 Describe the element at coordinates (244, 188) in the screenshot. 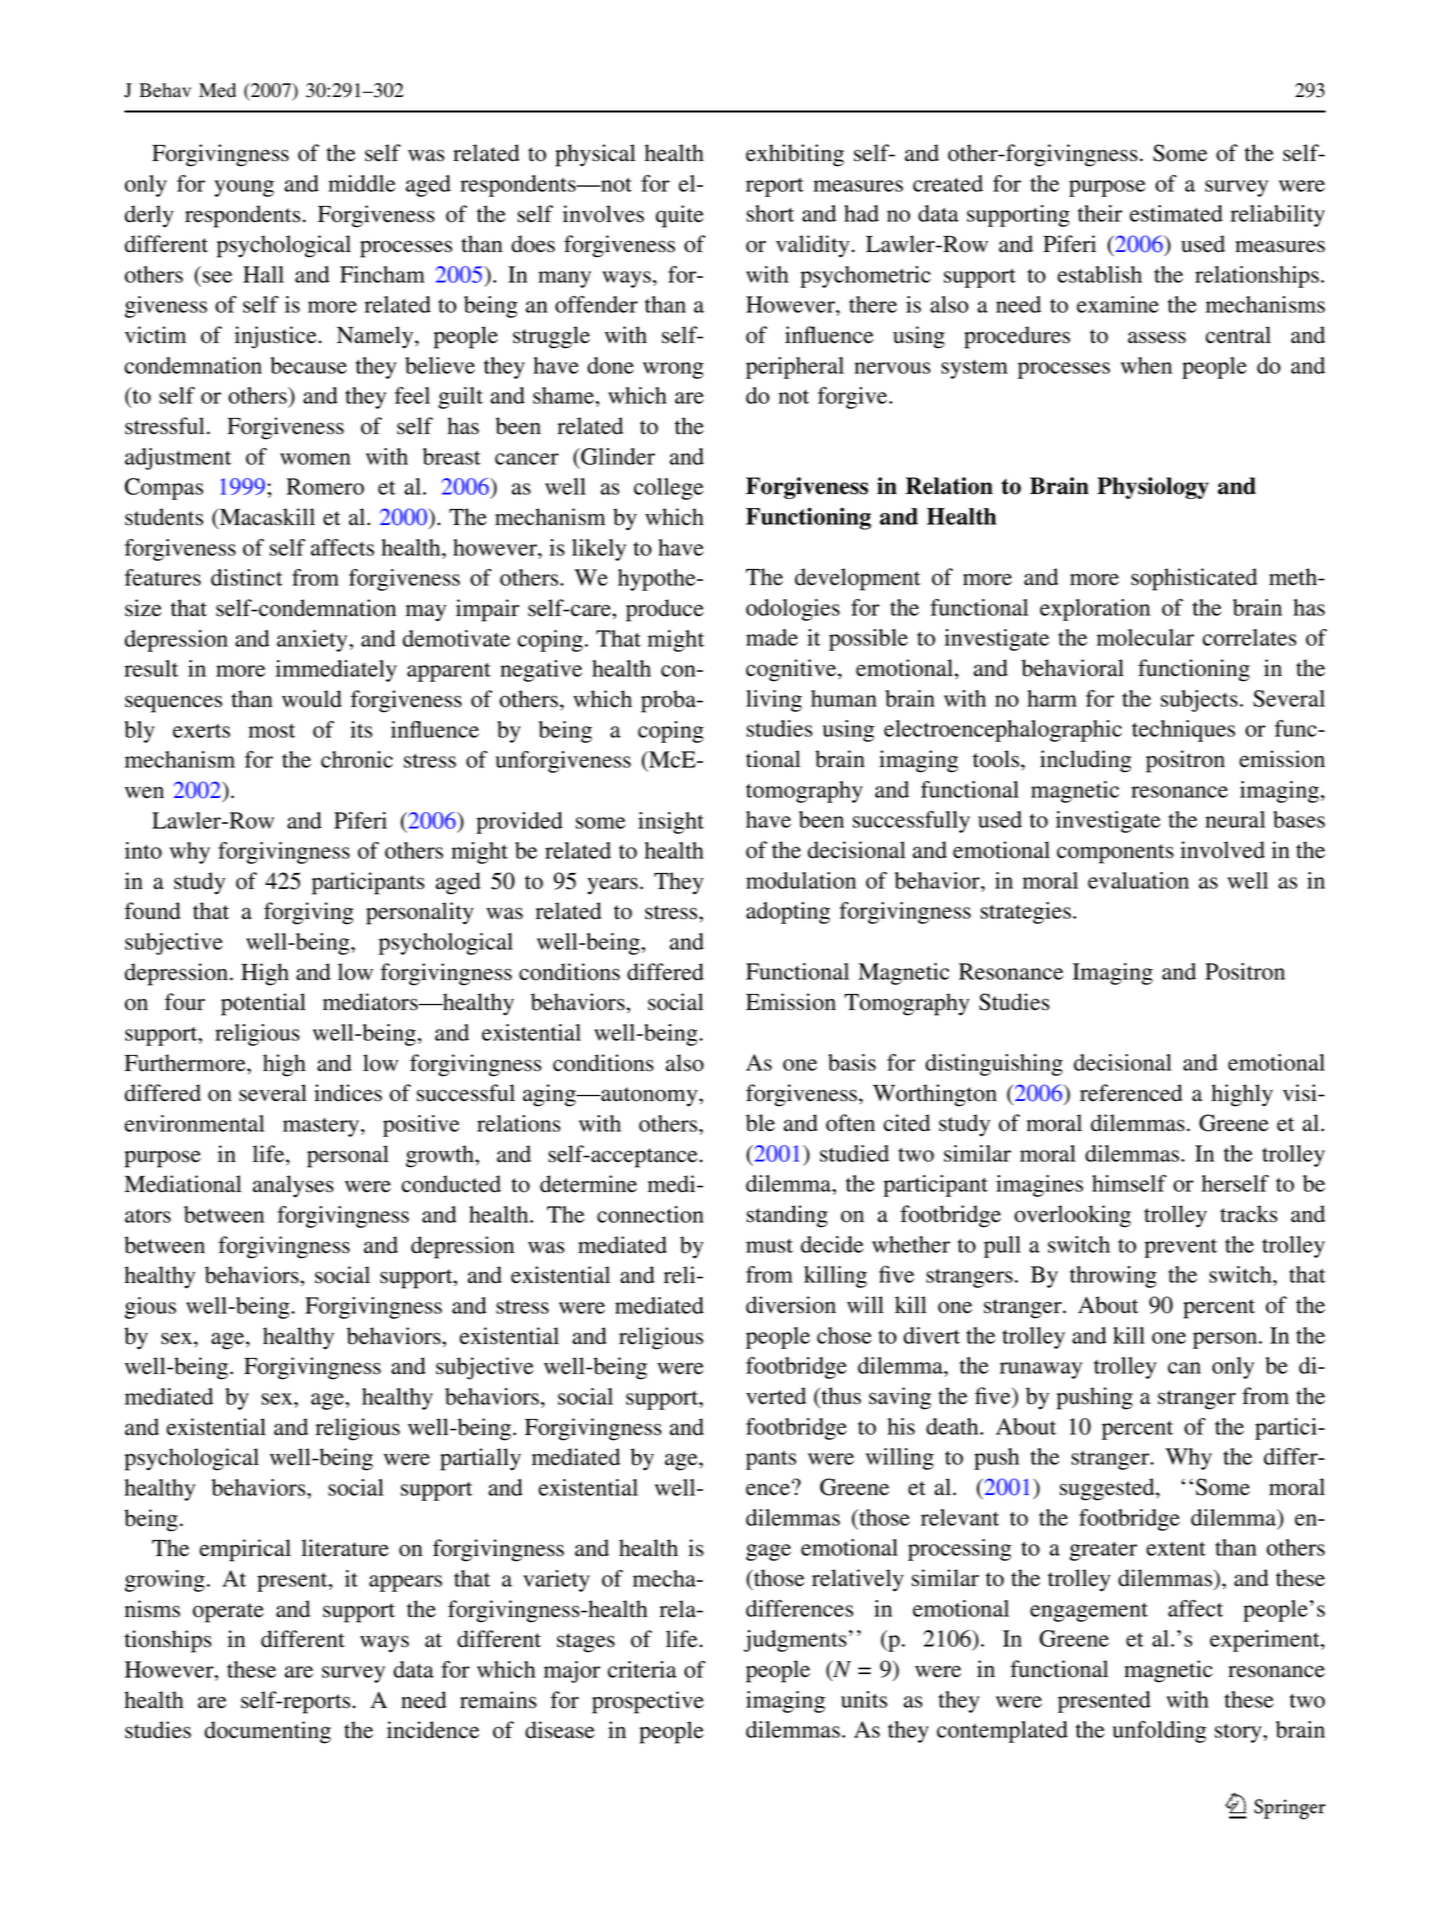

I see `young` at that location.
